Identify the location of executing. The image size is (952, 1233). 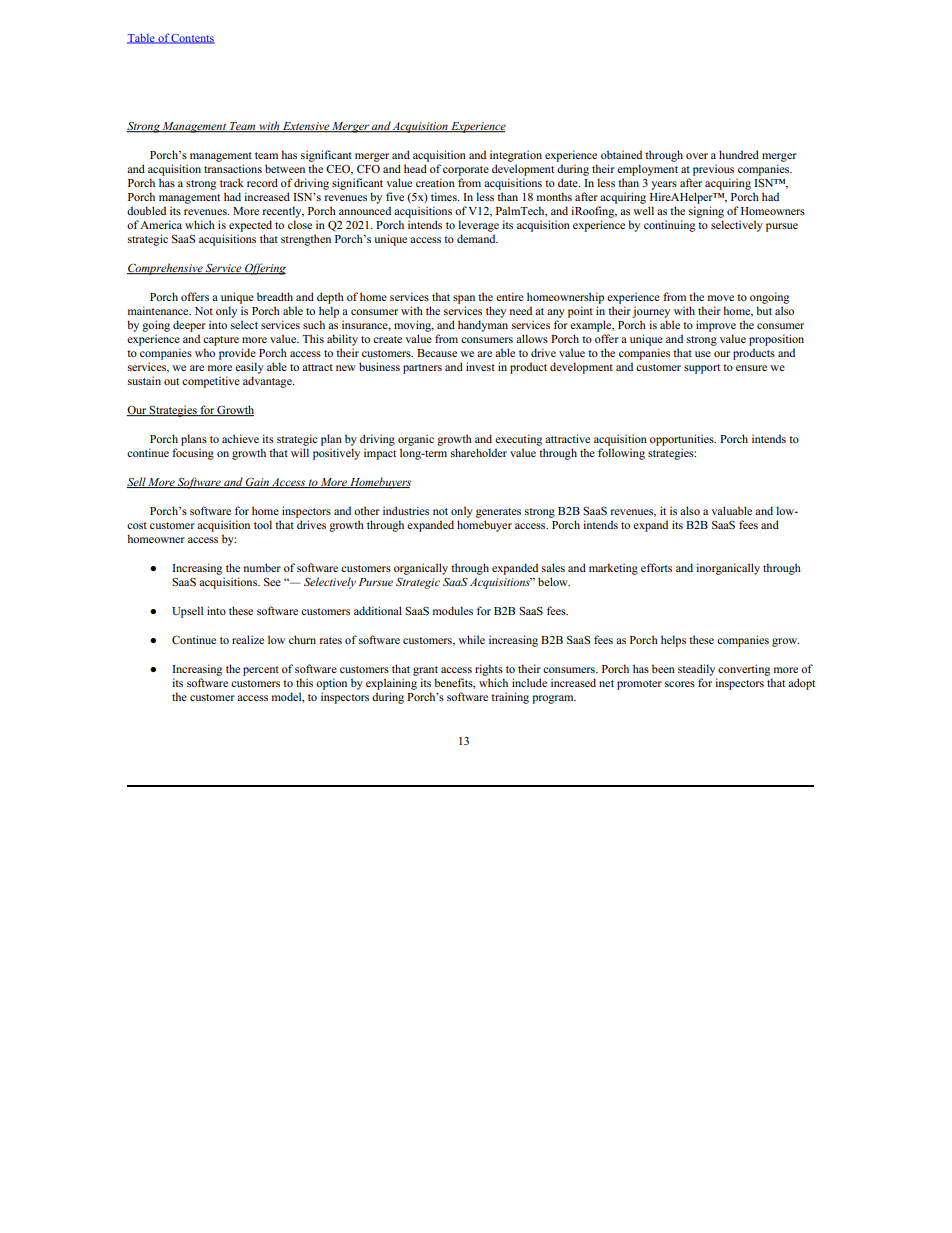
(518, 440).
